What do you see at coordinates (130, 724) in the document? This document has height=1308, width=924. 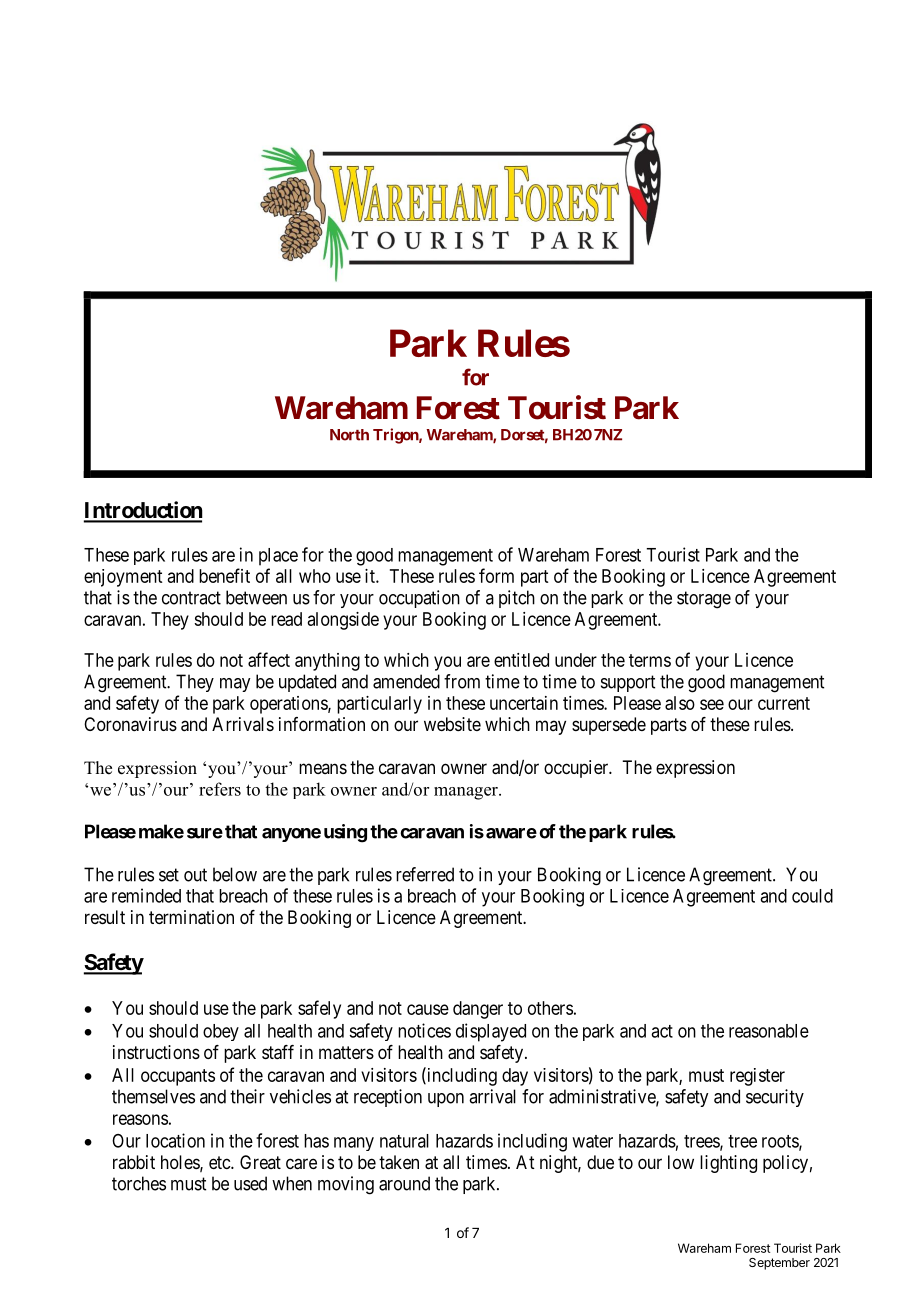 I see `Coronavirus` at bounding box center [130, 724].
